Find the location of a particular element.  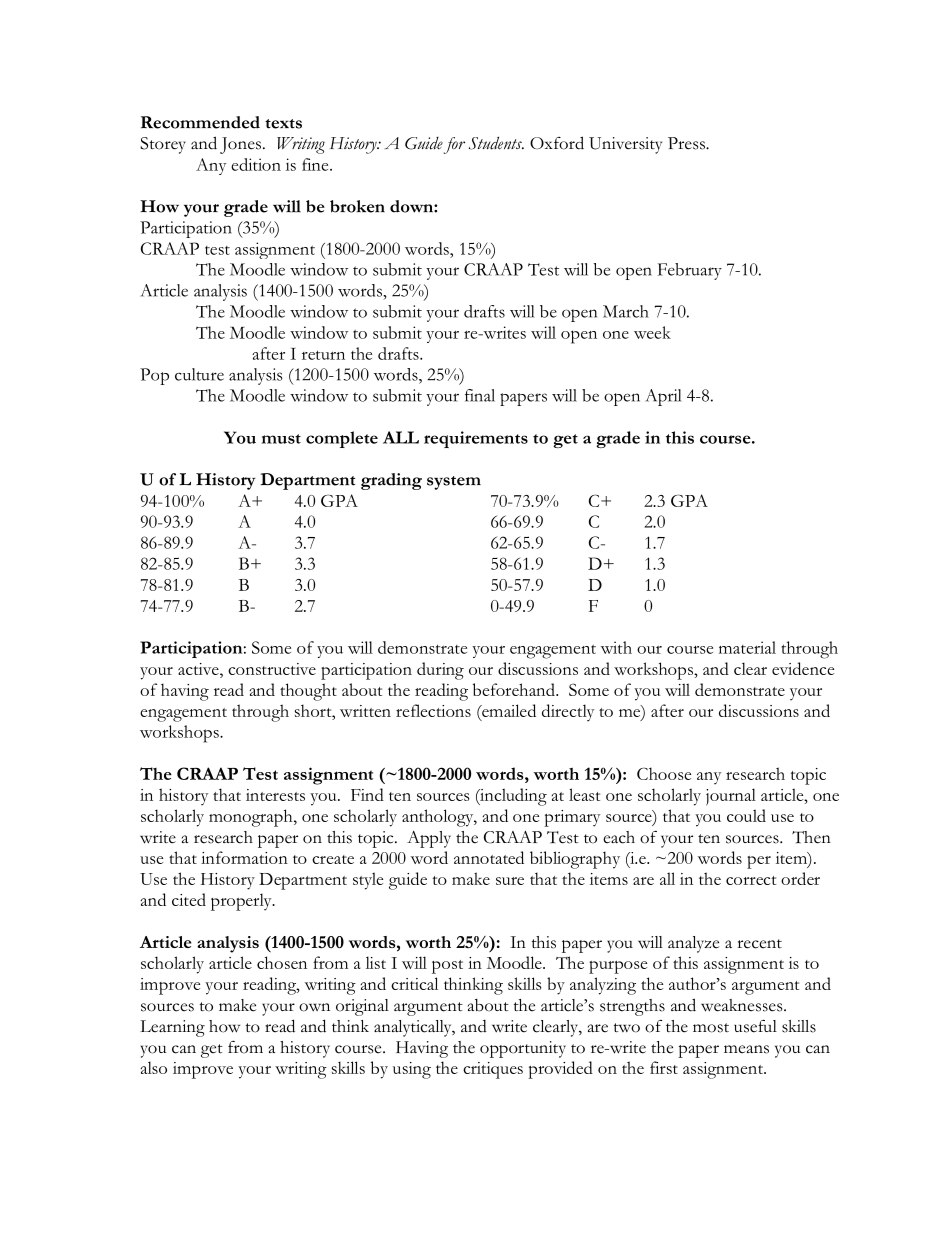

Students is located at coordinates (496, 143).
